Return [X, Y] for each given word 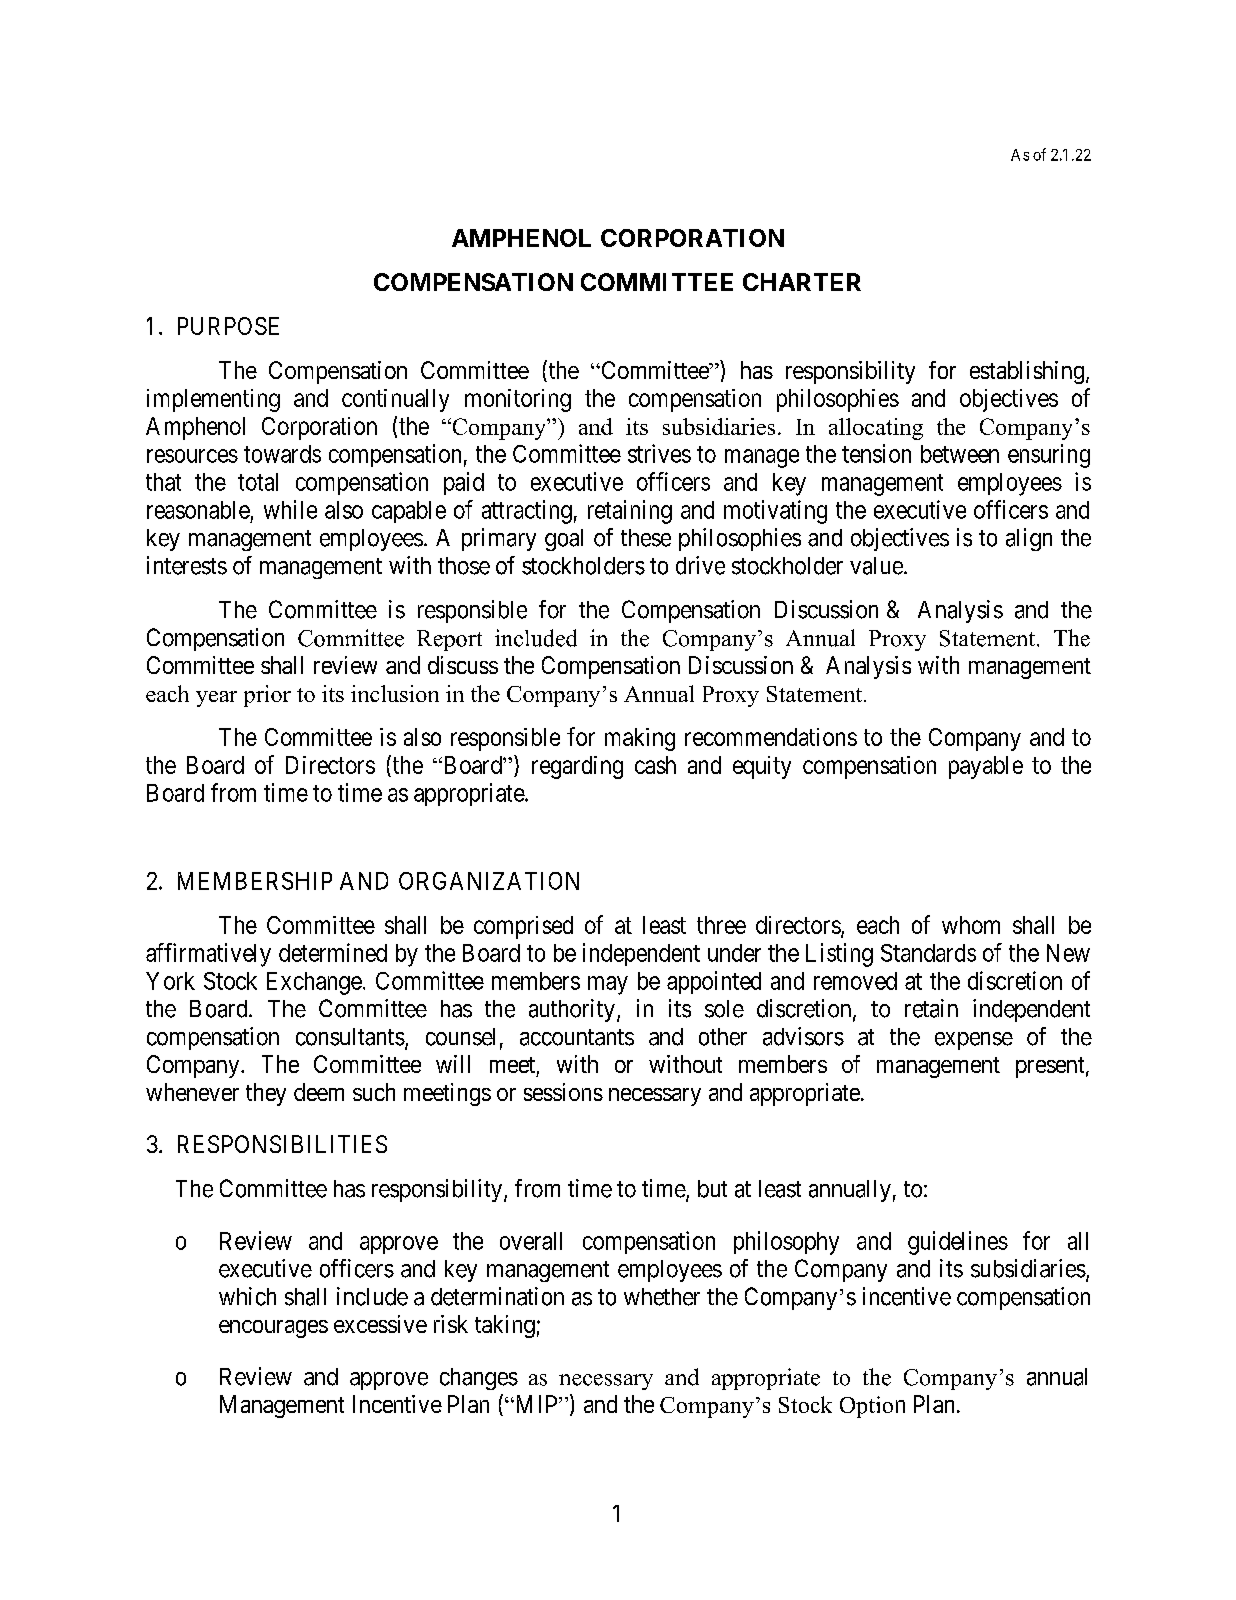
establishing [1027, 372]
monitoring [518, 400]
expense [974, 1041]
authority [572, 1010]
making [640, 739]
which [247, 1296]
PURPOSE [228, 326]
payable [986, 767]
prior [267, 696]
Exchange [314, 983]
